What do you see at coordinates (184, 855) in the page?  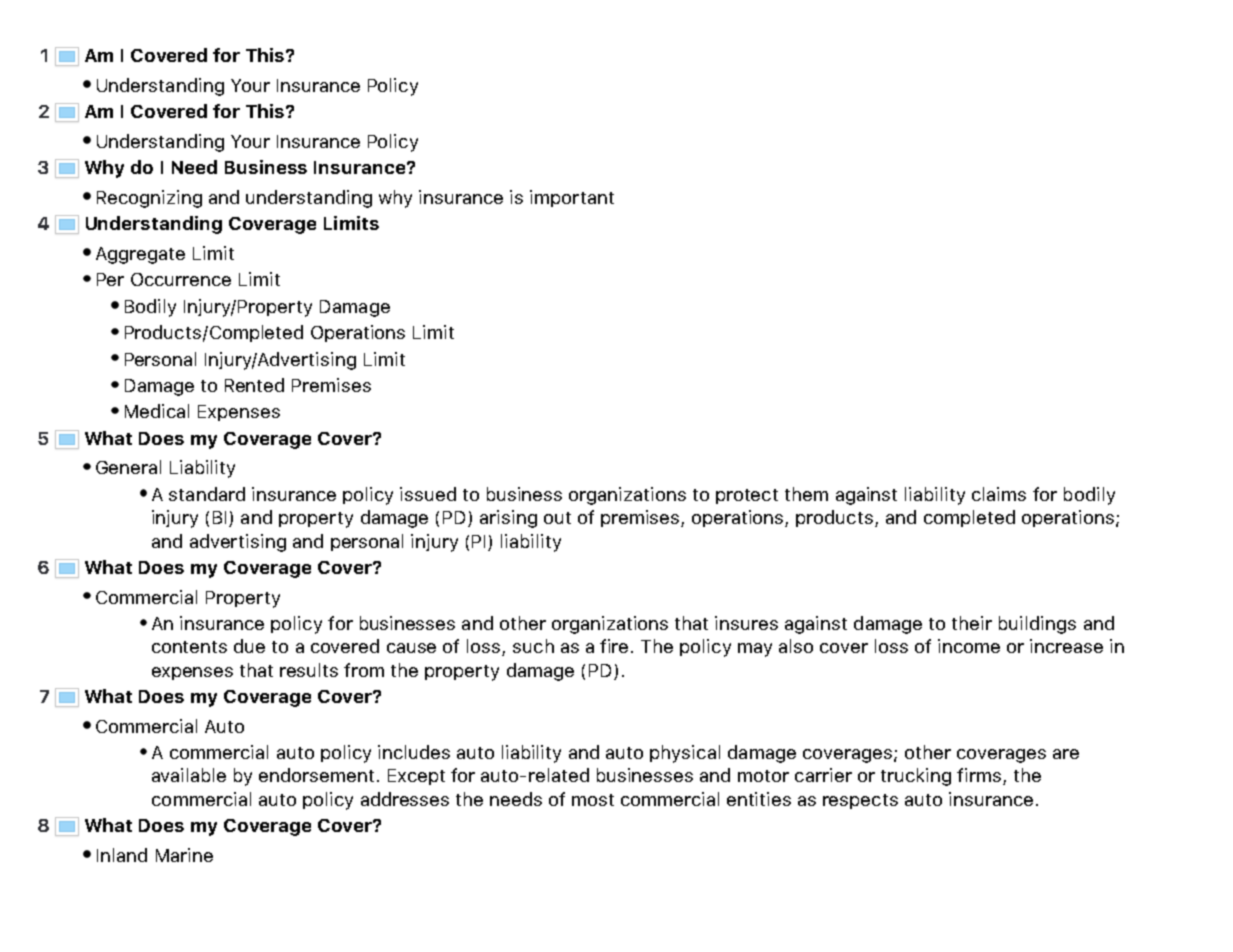 I see `Marine` at bounding box center [184, 855].
